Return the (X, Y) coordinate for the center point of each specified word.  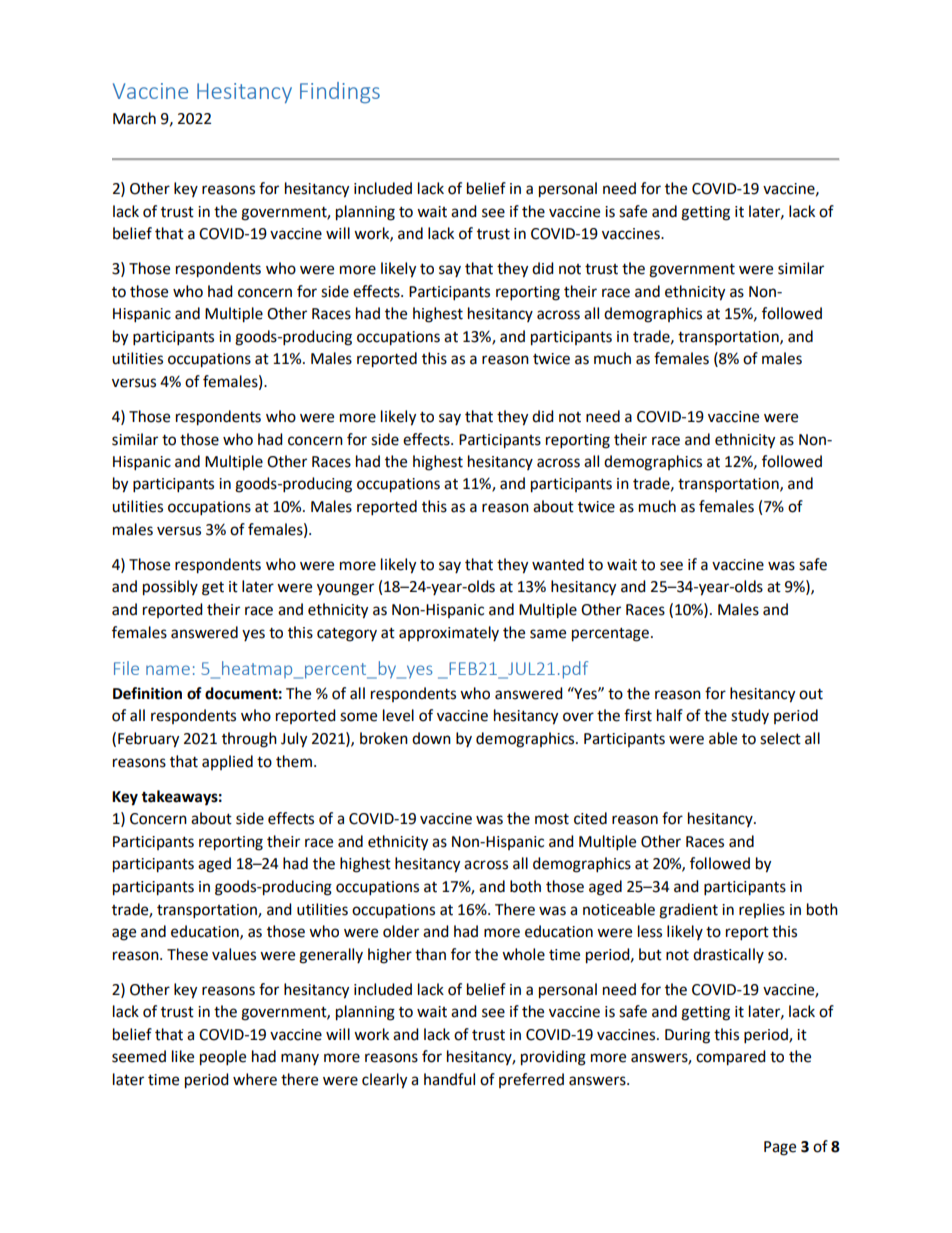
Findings (340, 92)
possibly (170, 588)
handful (449, 1079)
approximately (449, 633)
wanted (558, 564)
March (134, 118)
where (255, 1079)
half (670, 715)
